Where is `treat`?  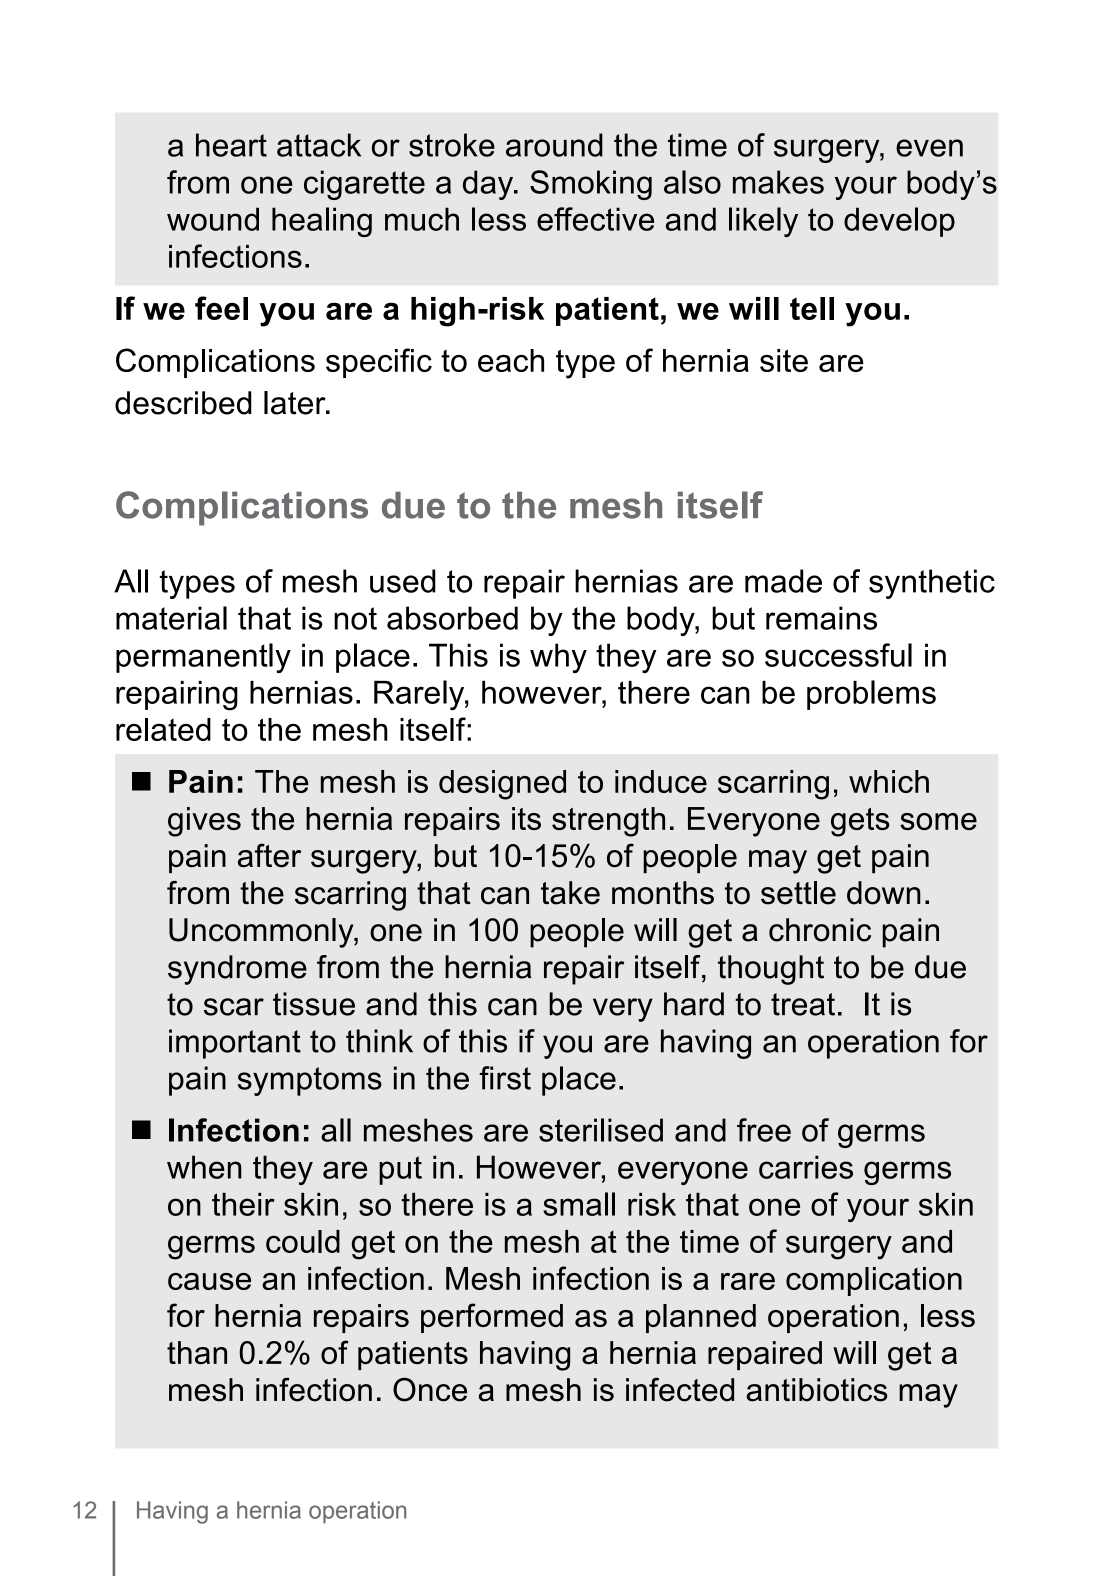 treat is located at coordinates (803, 1004).
